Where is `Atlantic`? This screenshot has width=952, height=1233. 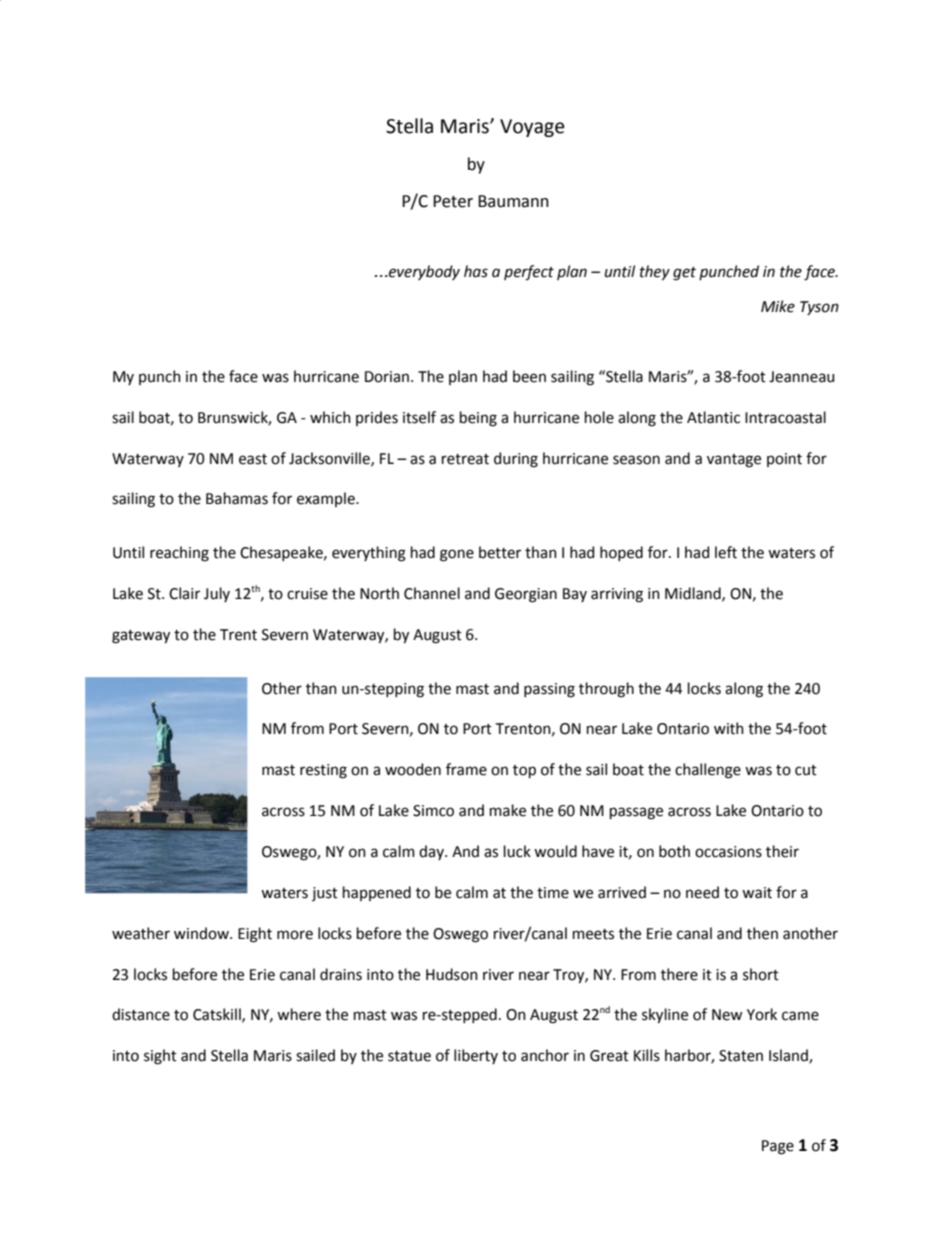
Atlantic is located at coordinates (713, 417).
